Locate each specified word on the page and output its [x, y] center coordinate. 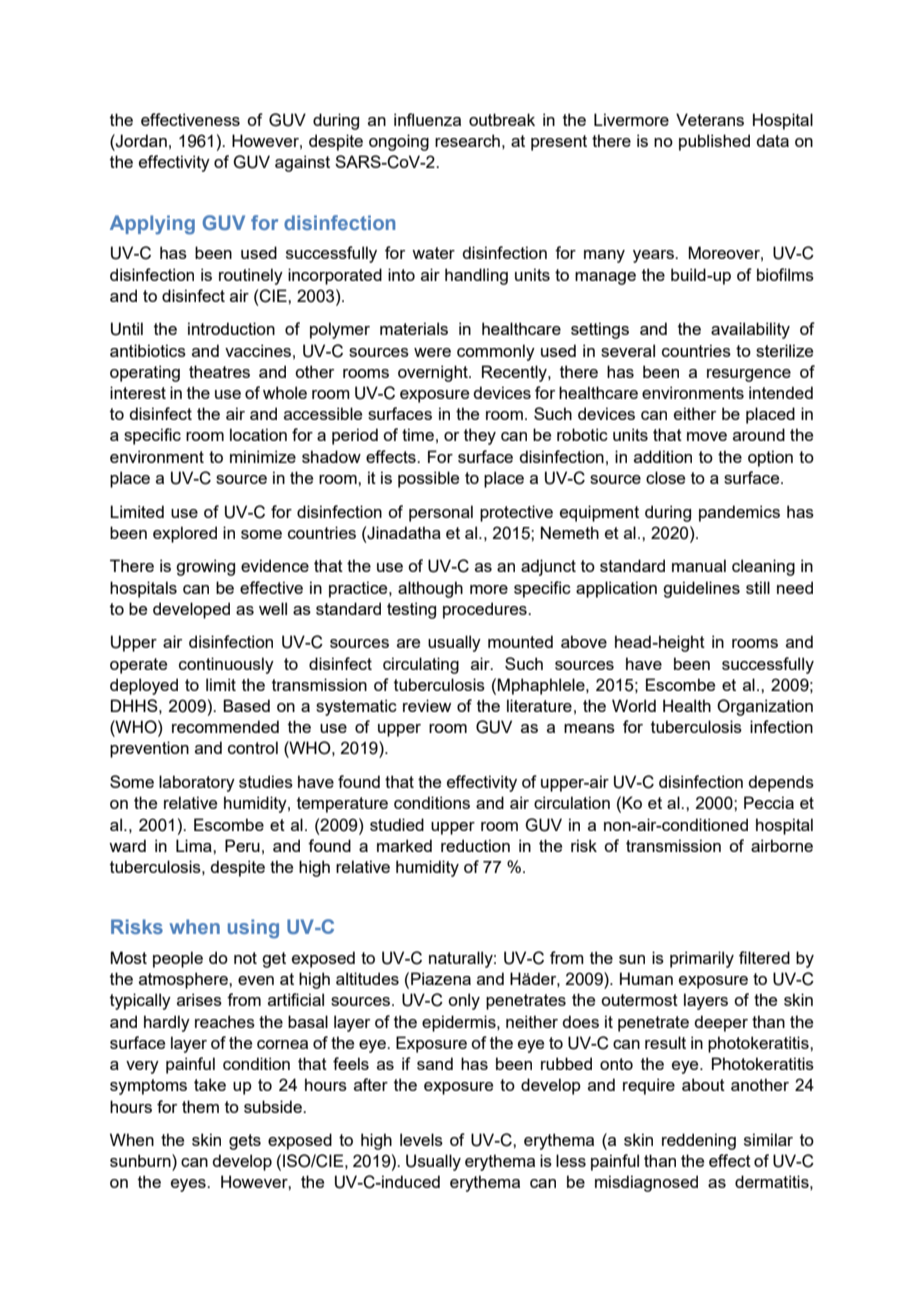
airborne [782, 845]
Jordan [140, 141]
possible [428, 479]
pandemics [739, 513]
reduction [475, 845]
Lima [195, 845]
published [714, 142]
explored [185, 534]
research [467, 140]
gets [245, 1142]
